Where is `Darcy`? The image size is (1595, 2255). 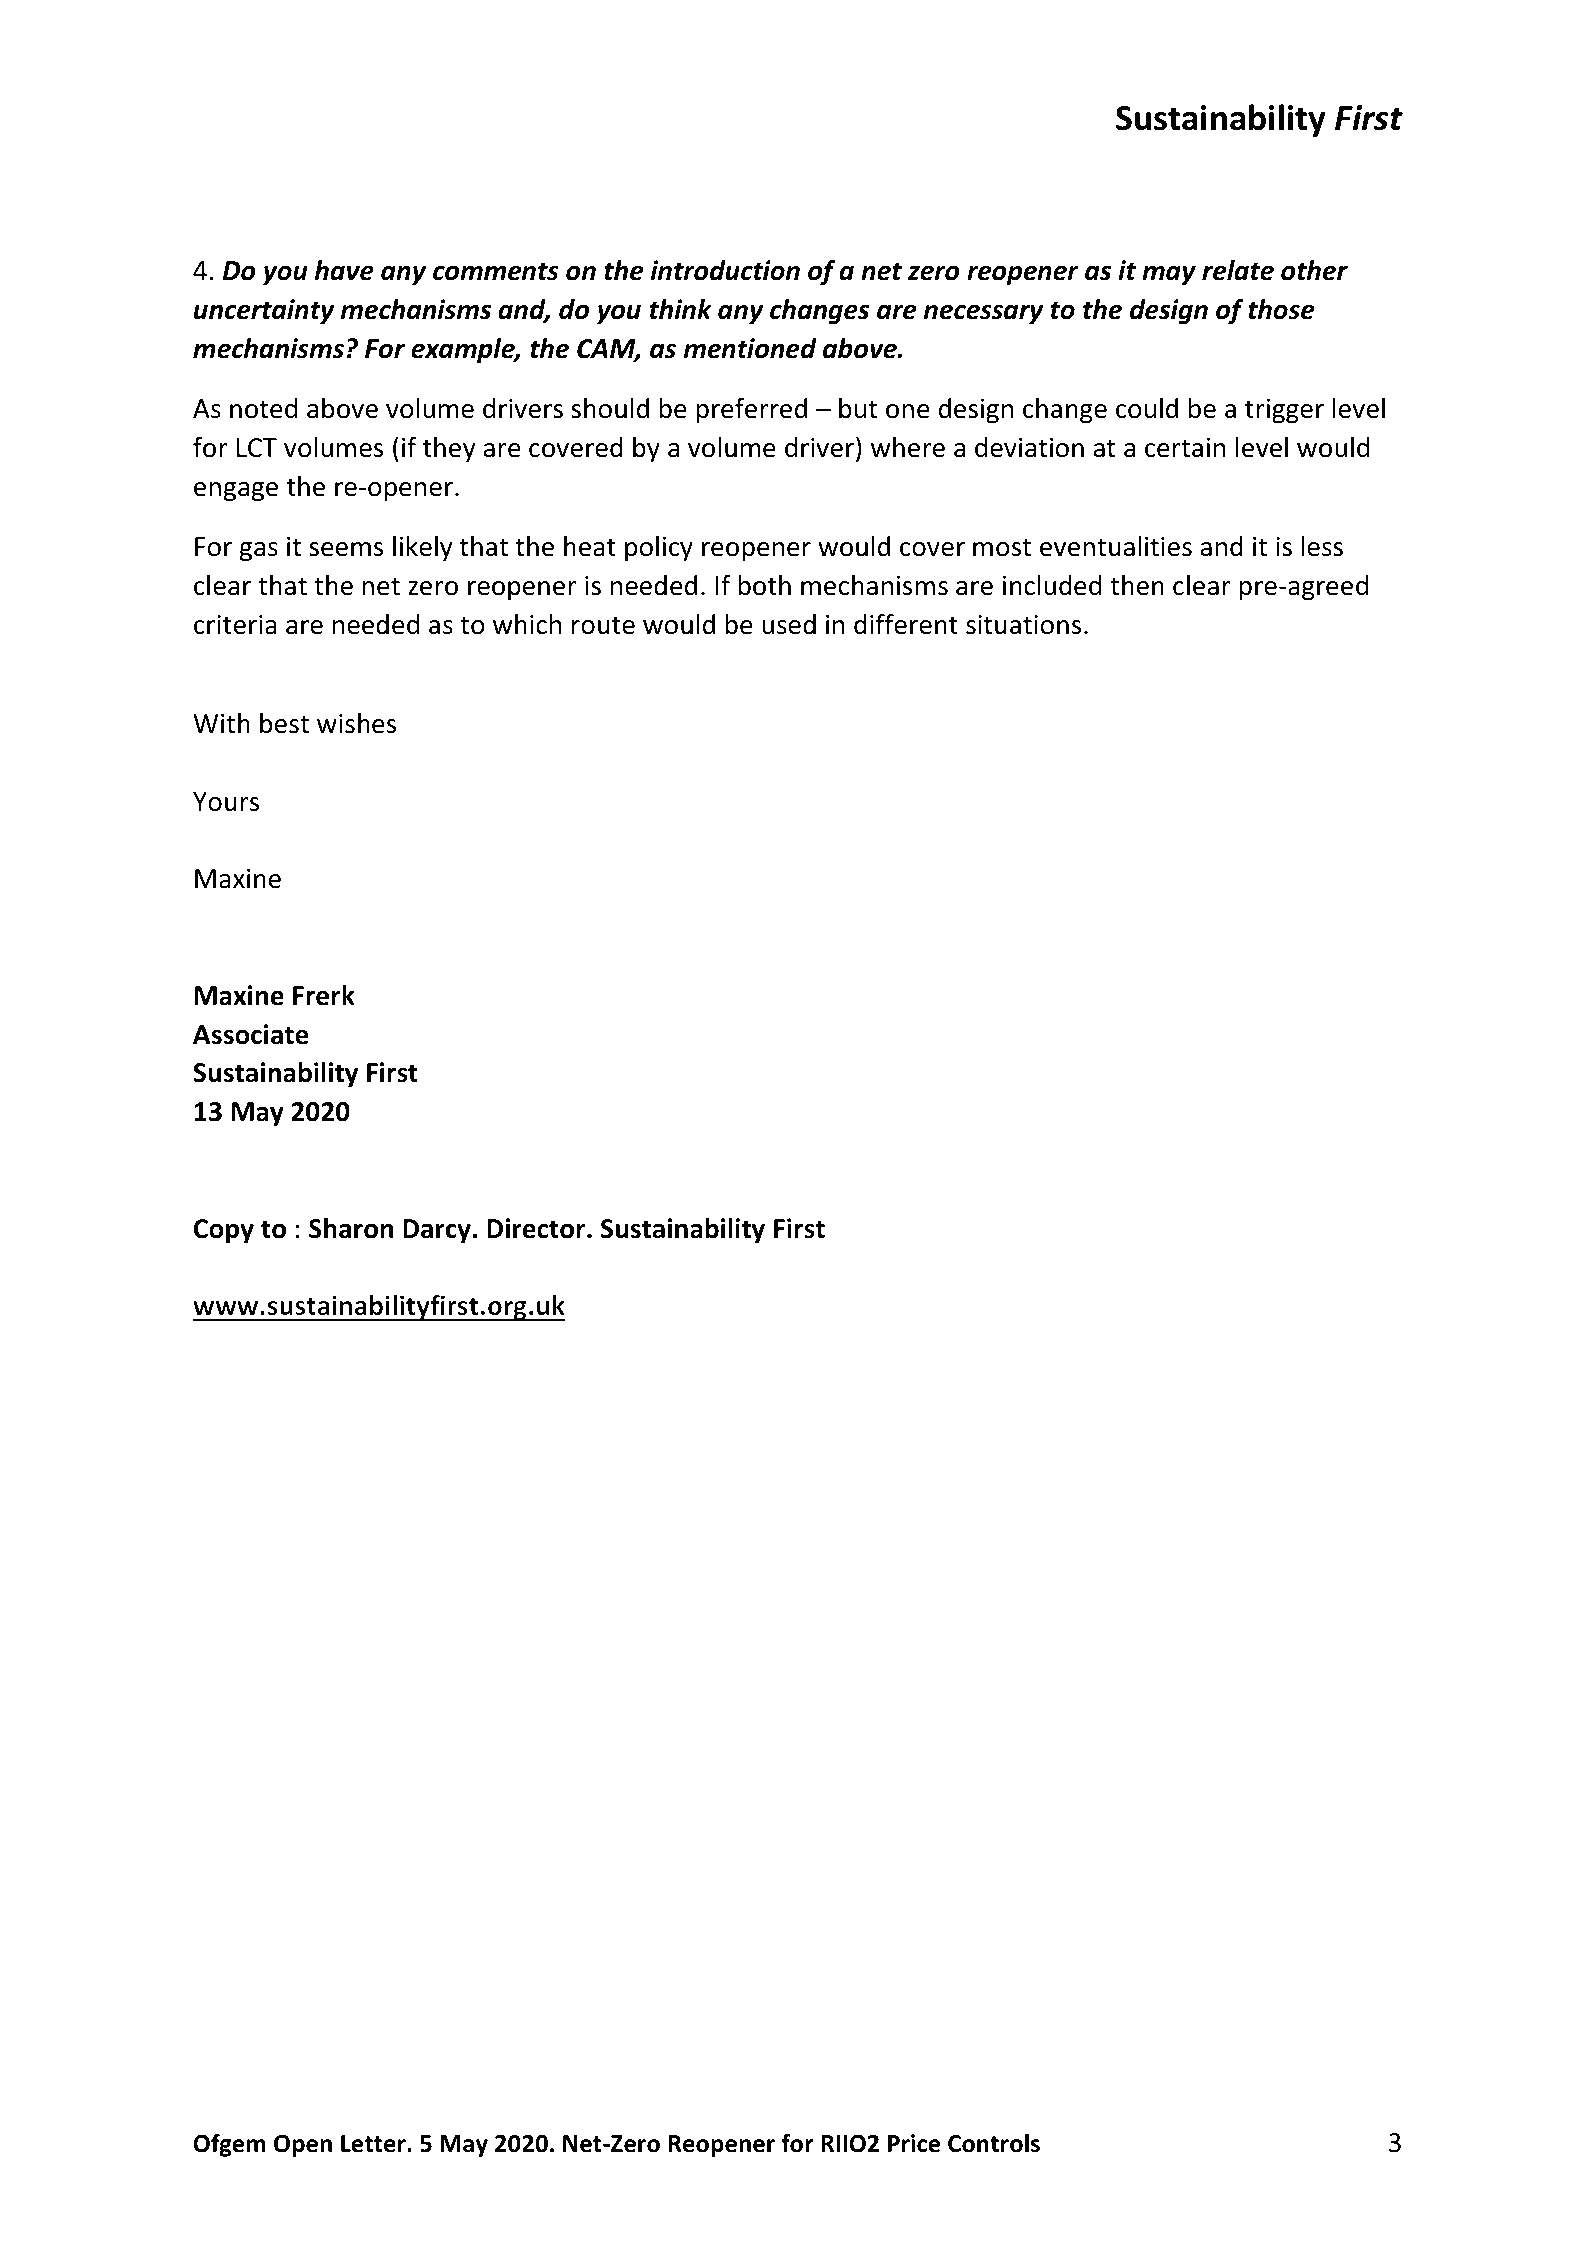
Darcy is located at coordinates (437, 1231).
